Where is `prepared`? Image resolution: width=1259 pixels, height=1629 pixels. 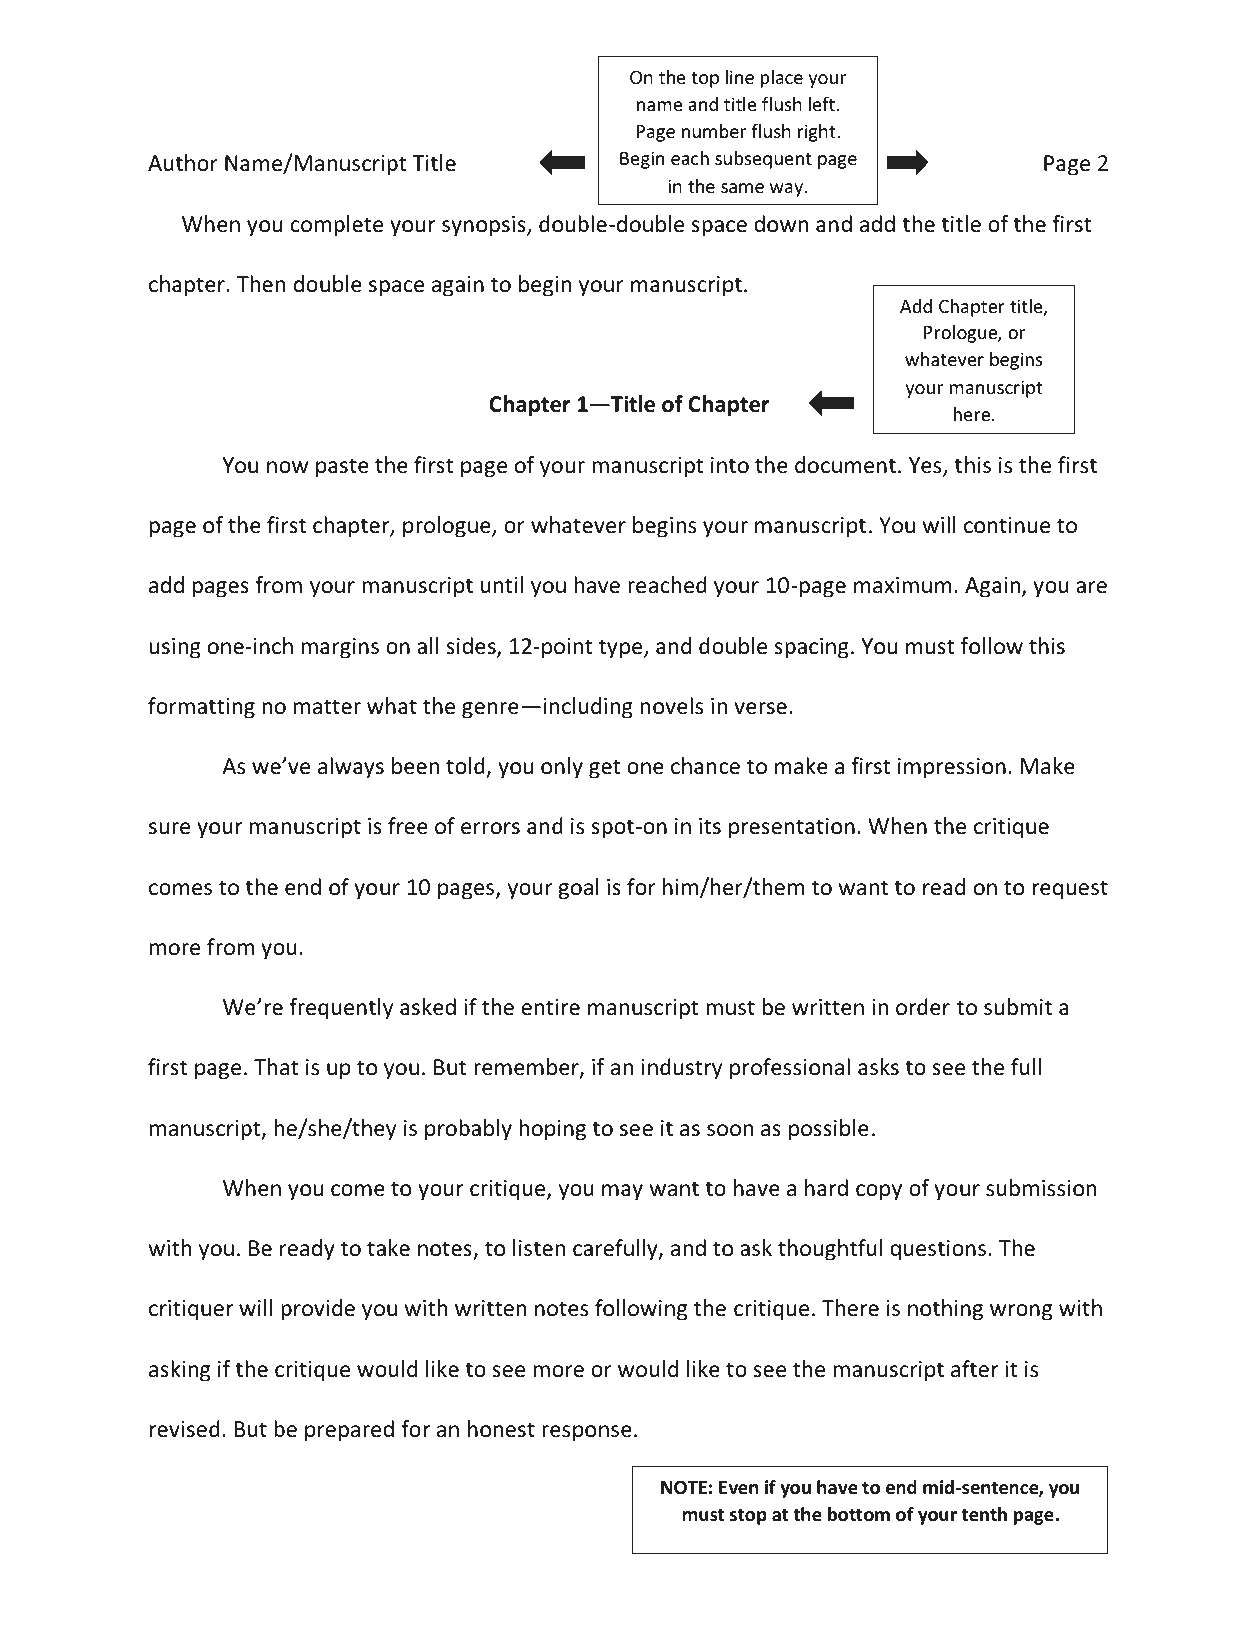
prepared is located at coordinates (349, 1431).
